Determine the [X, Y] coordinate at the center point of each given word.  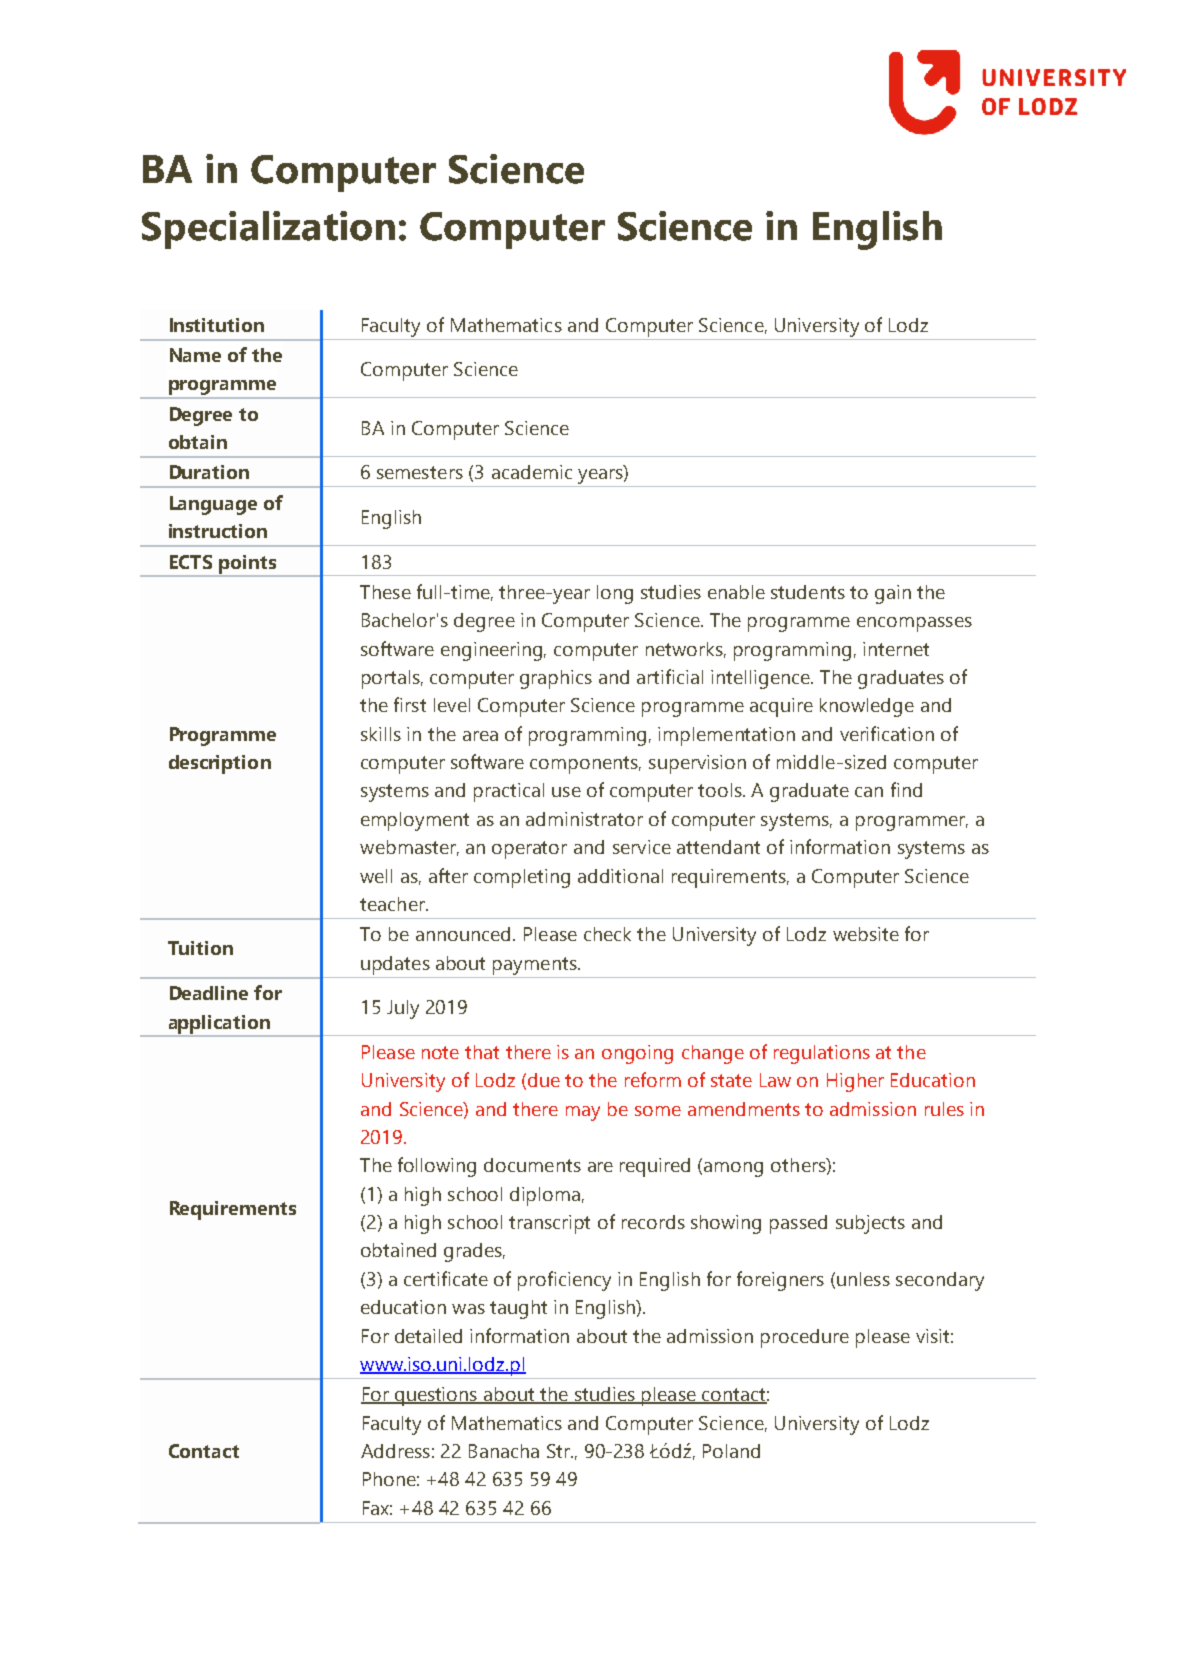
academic [532, 472]
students [808, 592]
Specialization [268, 230]
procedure [805, 1338]
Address [395, 1451]
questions [436, 1396]
